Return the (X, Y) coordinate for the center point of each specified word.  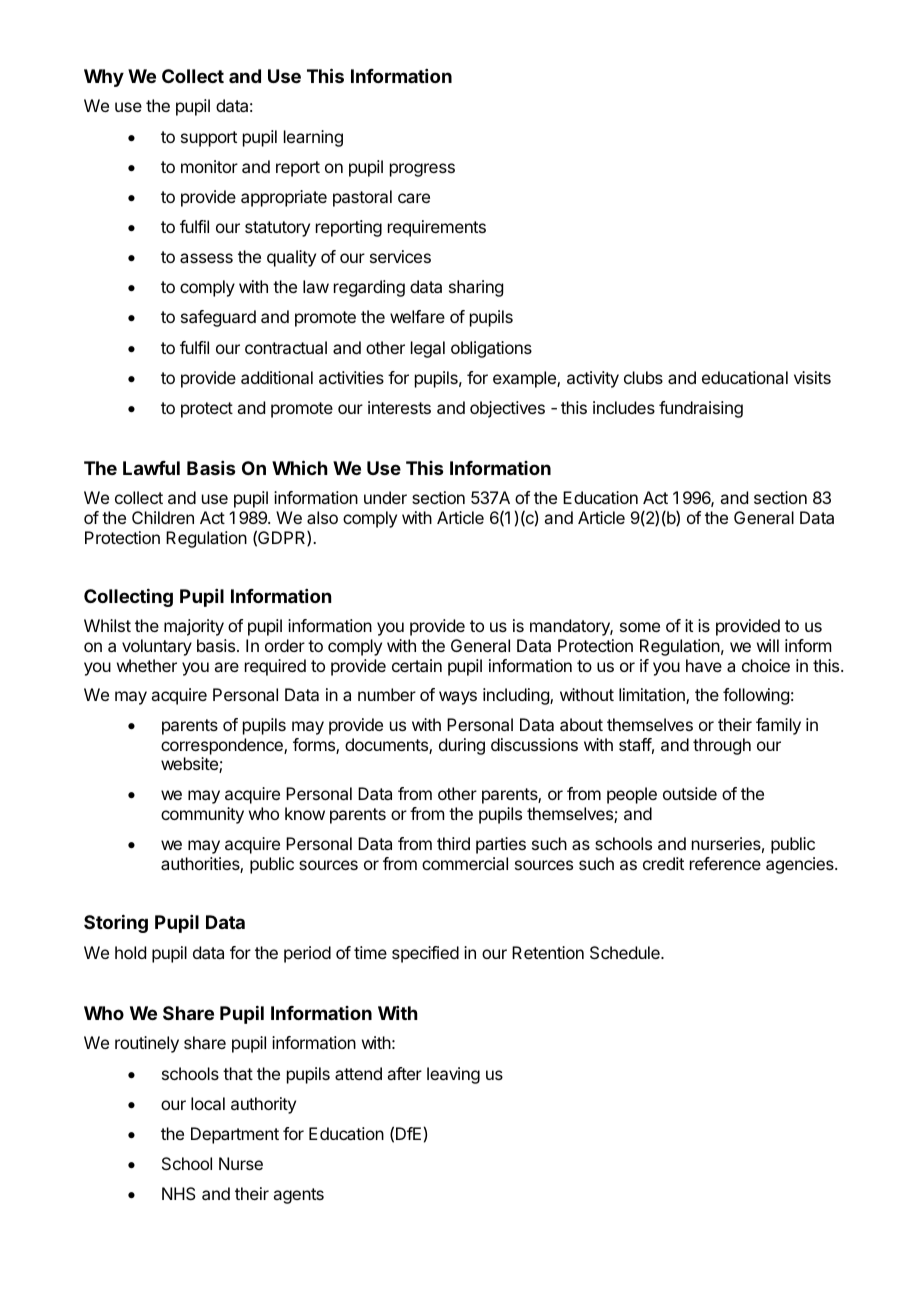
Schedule (626, 952)
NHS (179, 1193)
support (209, 139)
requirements (437, 228)
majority (194, 627)
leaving (453, 1075)
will (768, 645)
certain (417, 665)
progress (422, 170)
